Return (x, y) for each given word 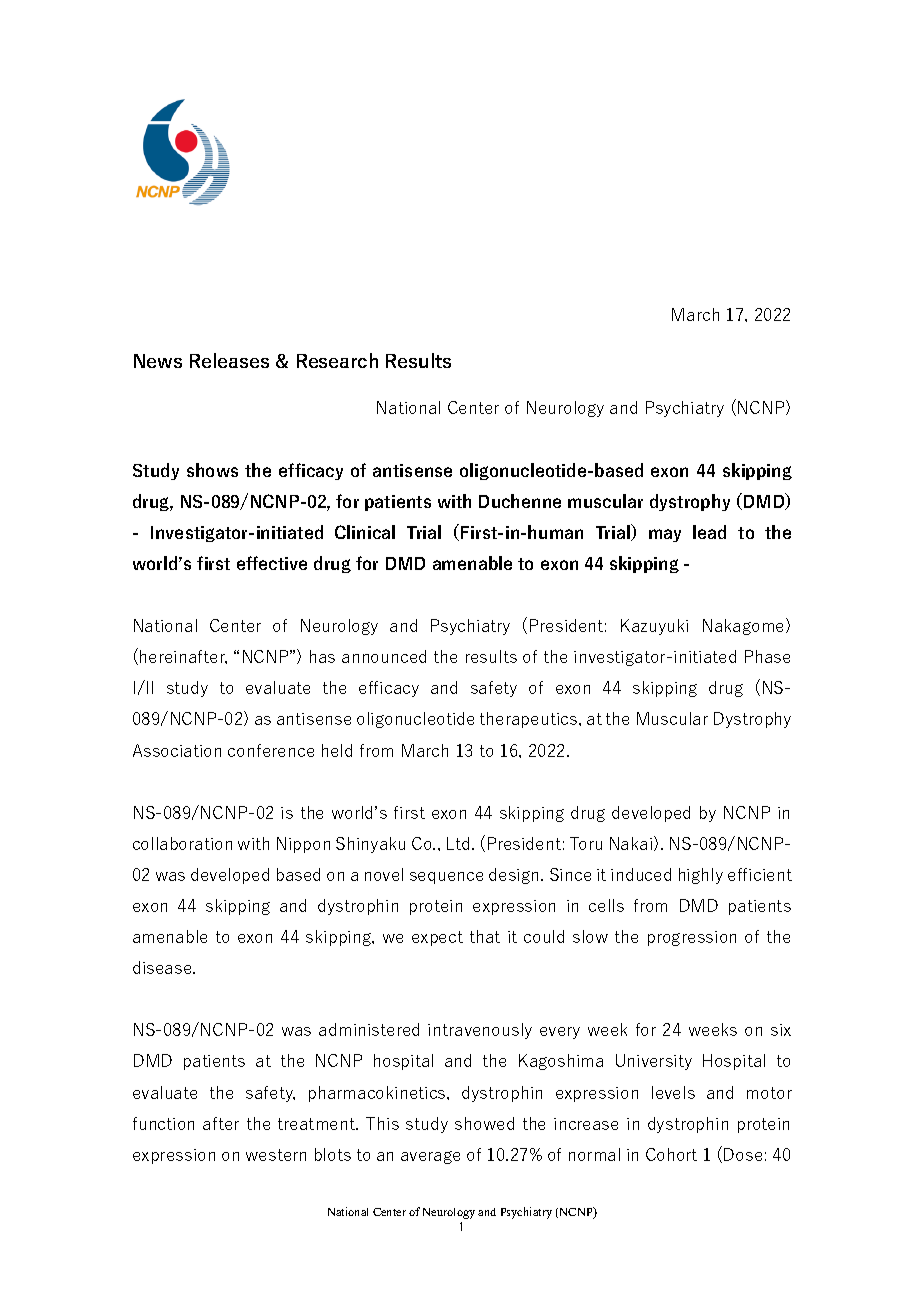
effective (272, 563)
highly (701, 876)
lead (709, 532)
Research (337, 360)
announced (384, 656)
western (276, 1155)
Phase (767, 656)
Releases (229, 360)
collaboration (182, 843)
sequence (446, 878)
